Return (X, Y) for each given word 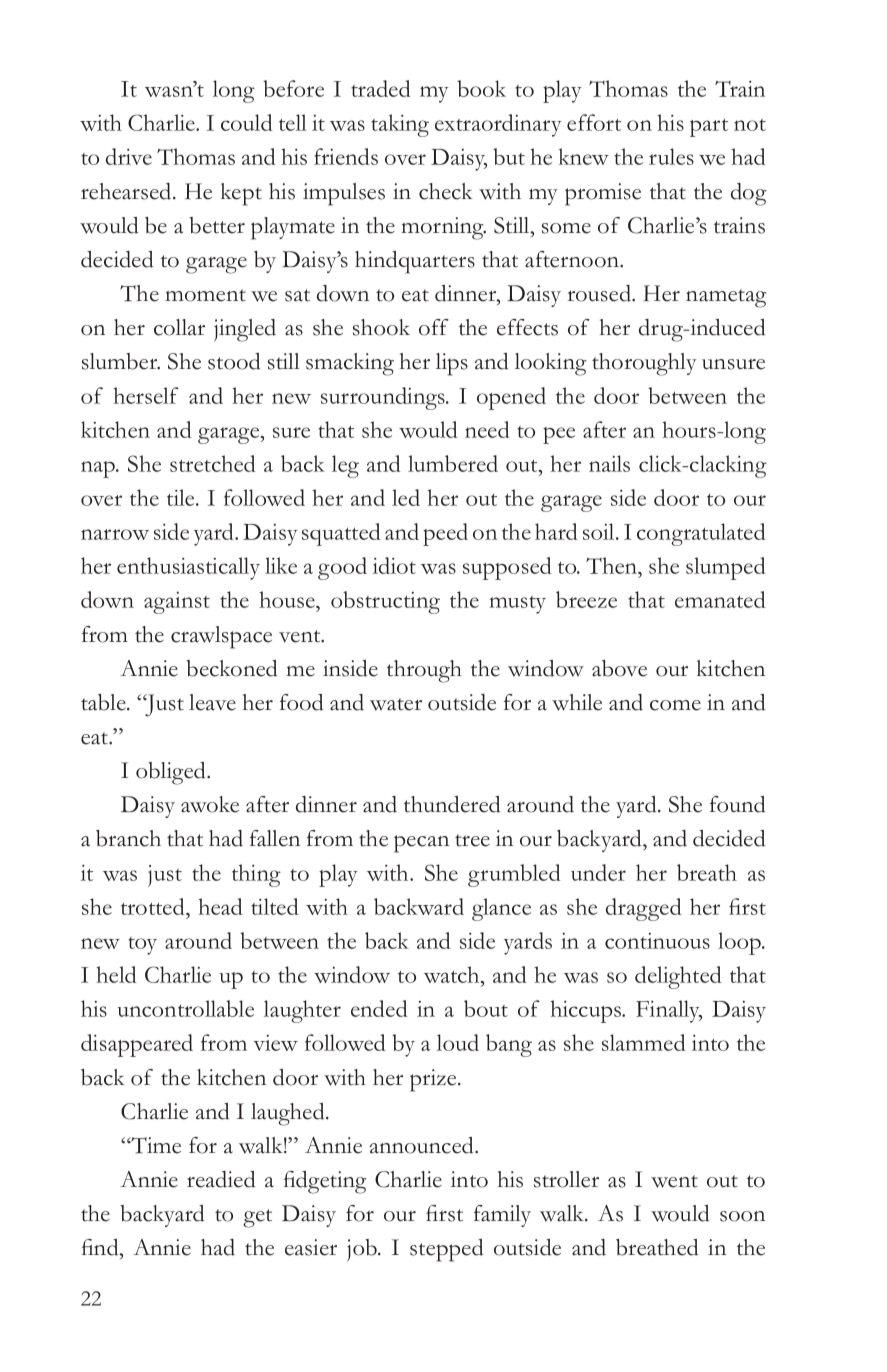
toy (142, 946)
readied (221, 1179)
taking (400, 125)
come (675, 705)
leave (212, 702)
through (424, 671)
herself (146, 395)
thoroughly (644, 364)
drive (129, 156)
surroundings (384, 398)
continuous (657, 941)
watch (453, 974)
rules (671, 156)
